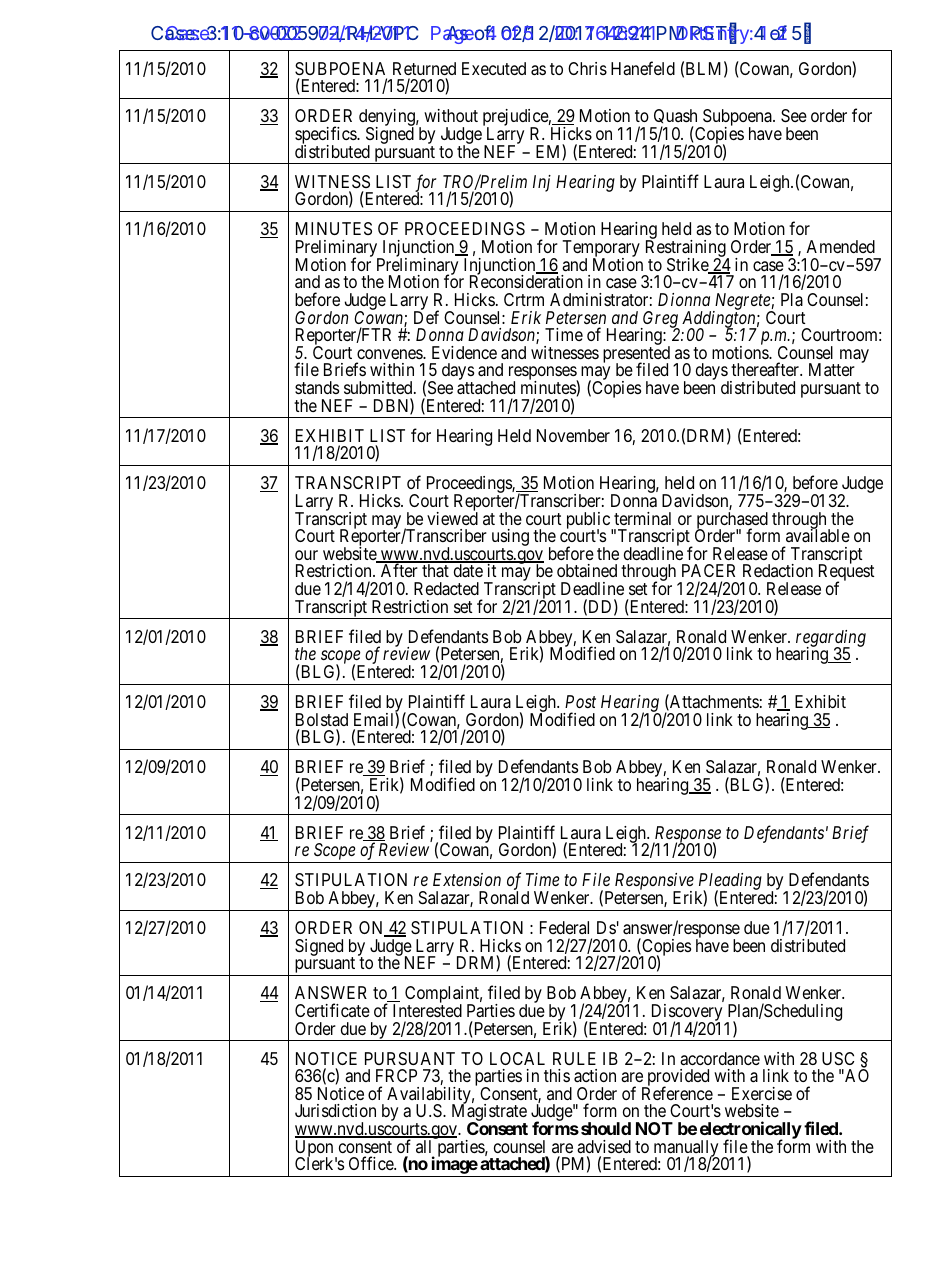 Image resolution: width=952 pixels, height=1268 pixels. What do you see at coordinates (831, 639) in the screenshot?
I see `regarding` at bounding box center [831, 639].
